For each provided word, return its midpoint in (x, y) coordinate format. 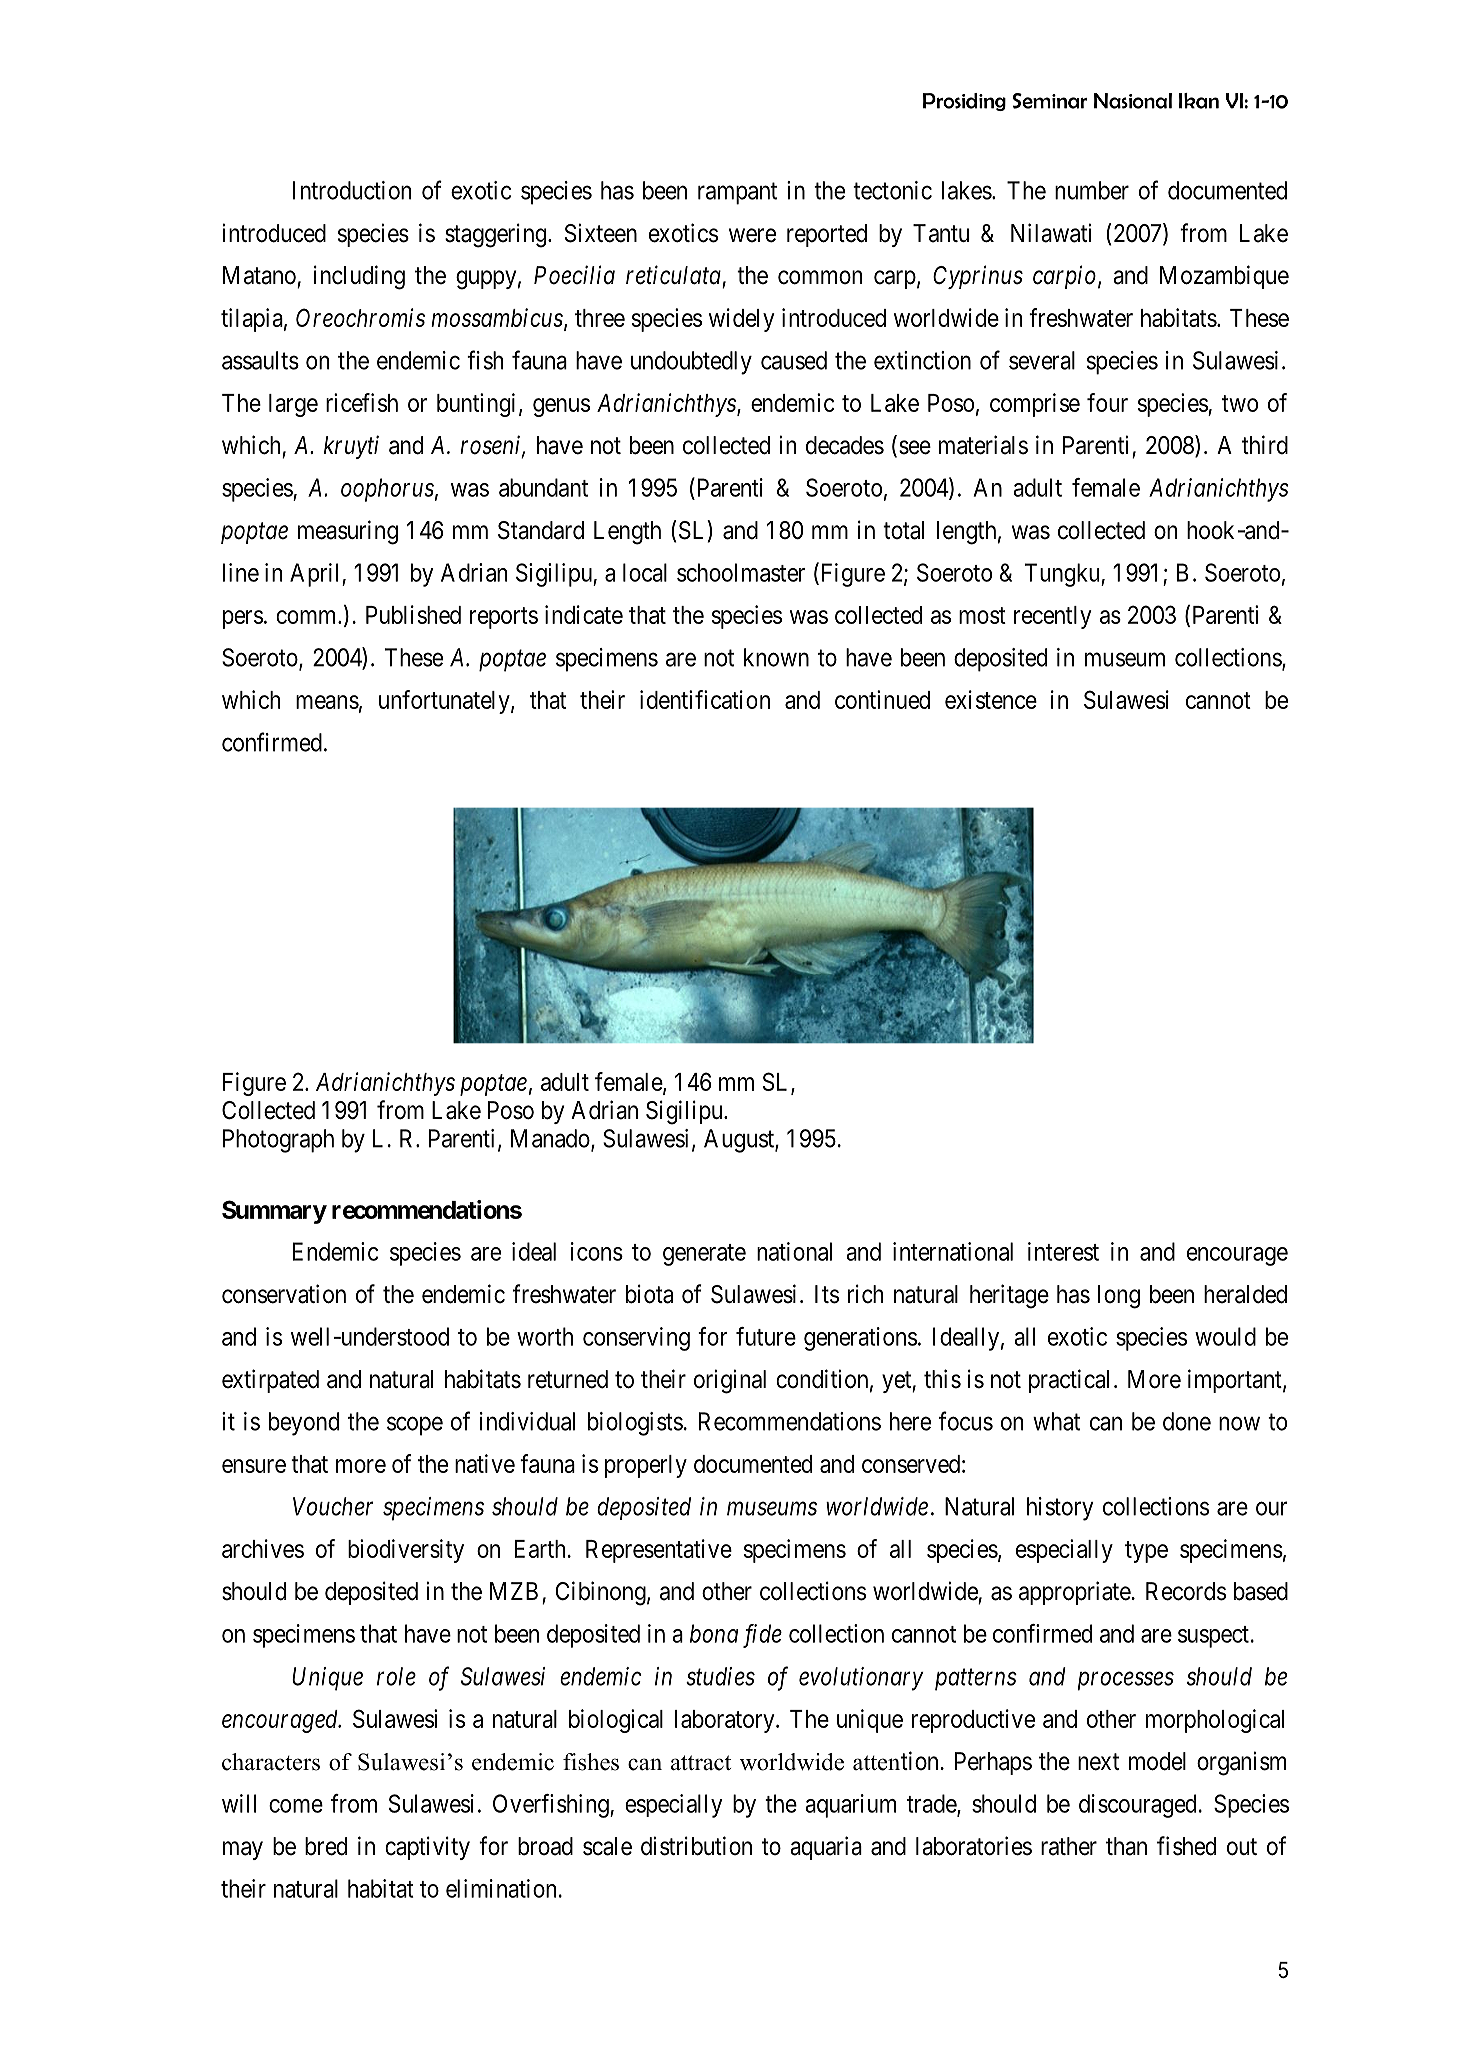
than (1126, 1846)
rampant (737, 194)
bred (326, 1846)
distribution (696, 1846)
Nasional (1133, 101)
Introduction (352, 190)
